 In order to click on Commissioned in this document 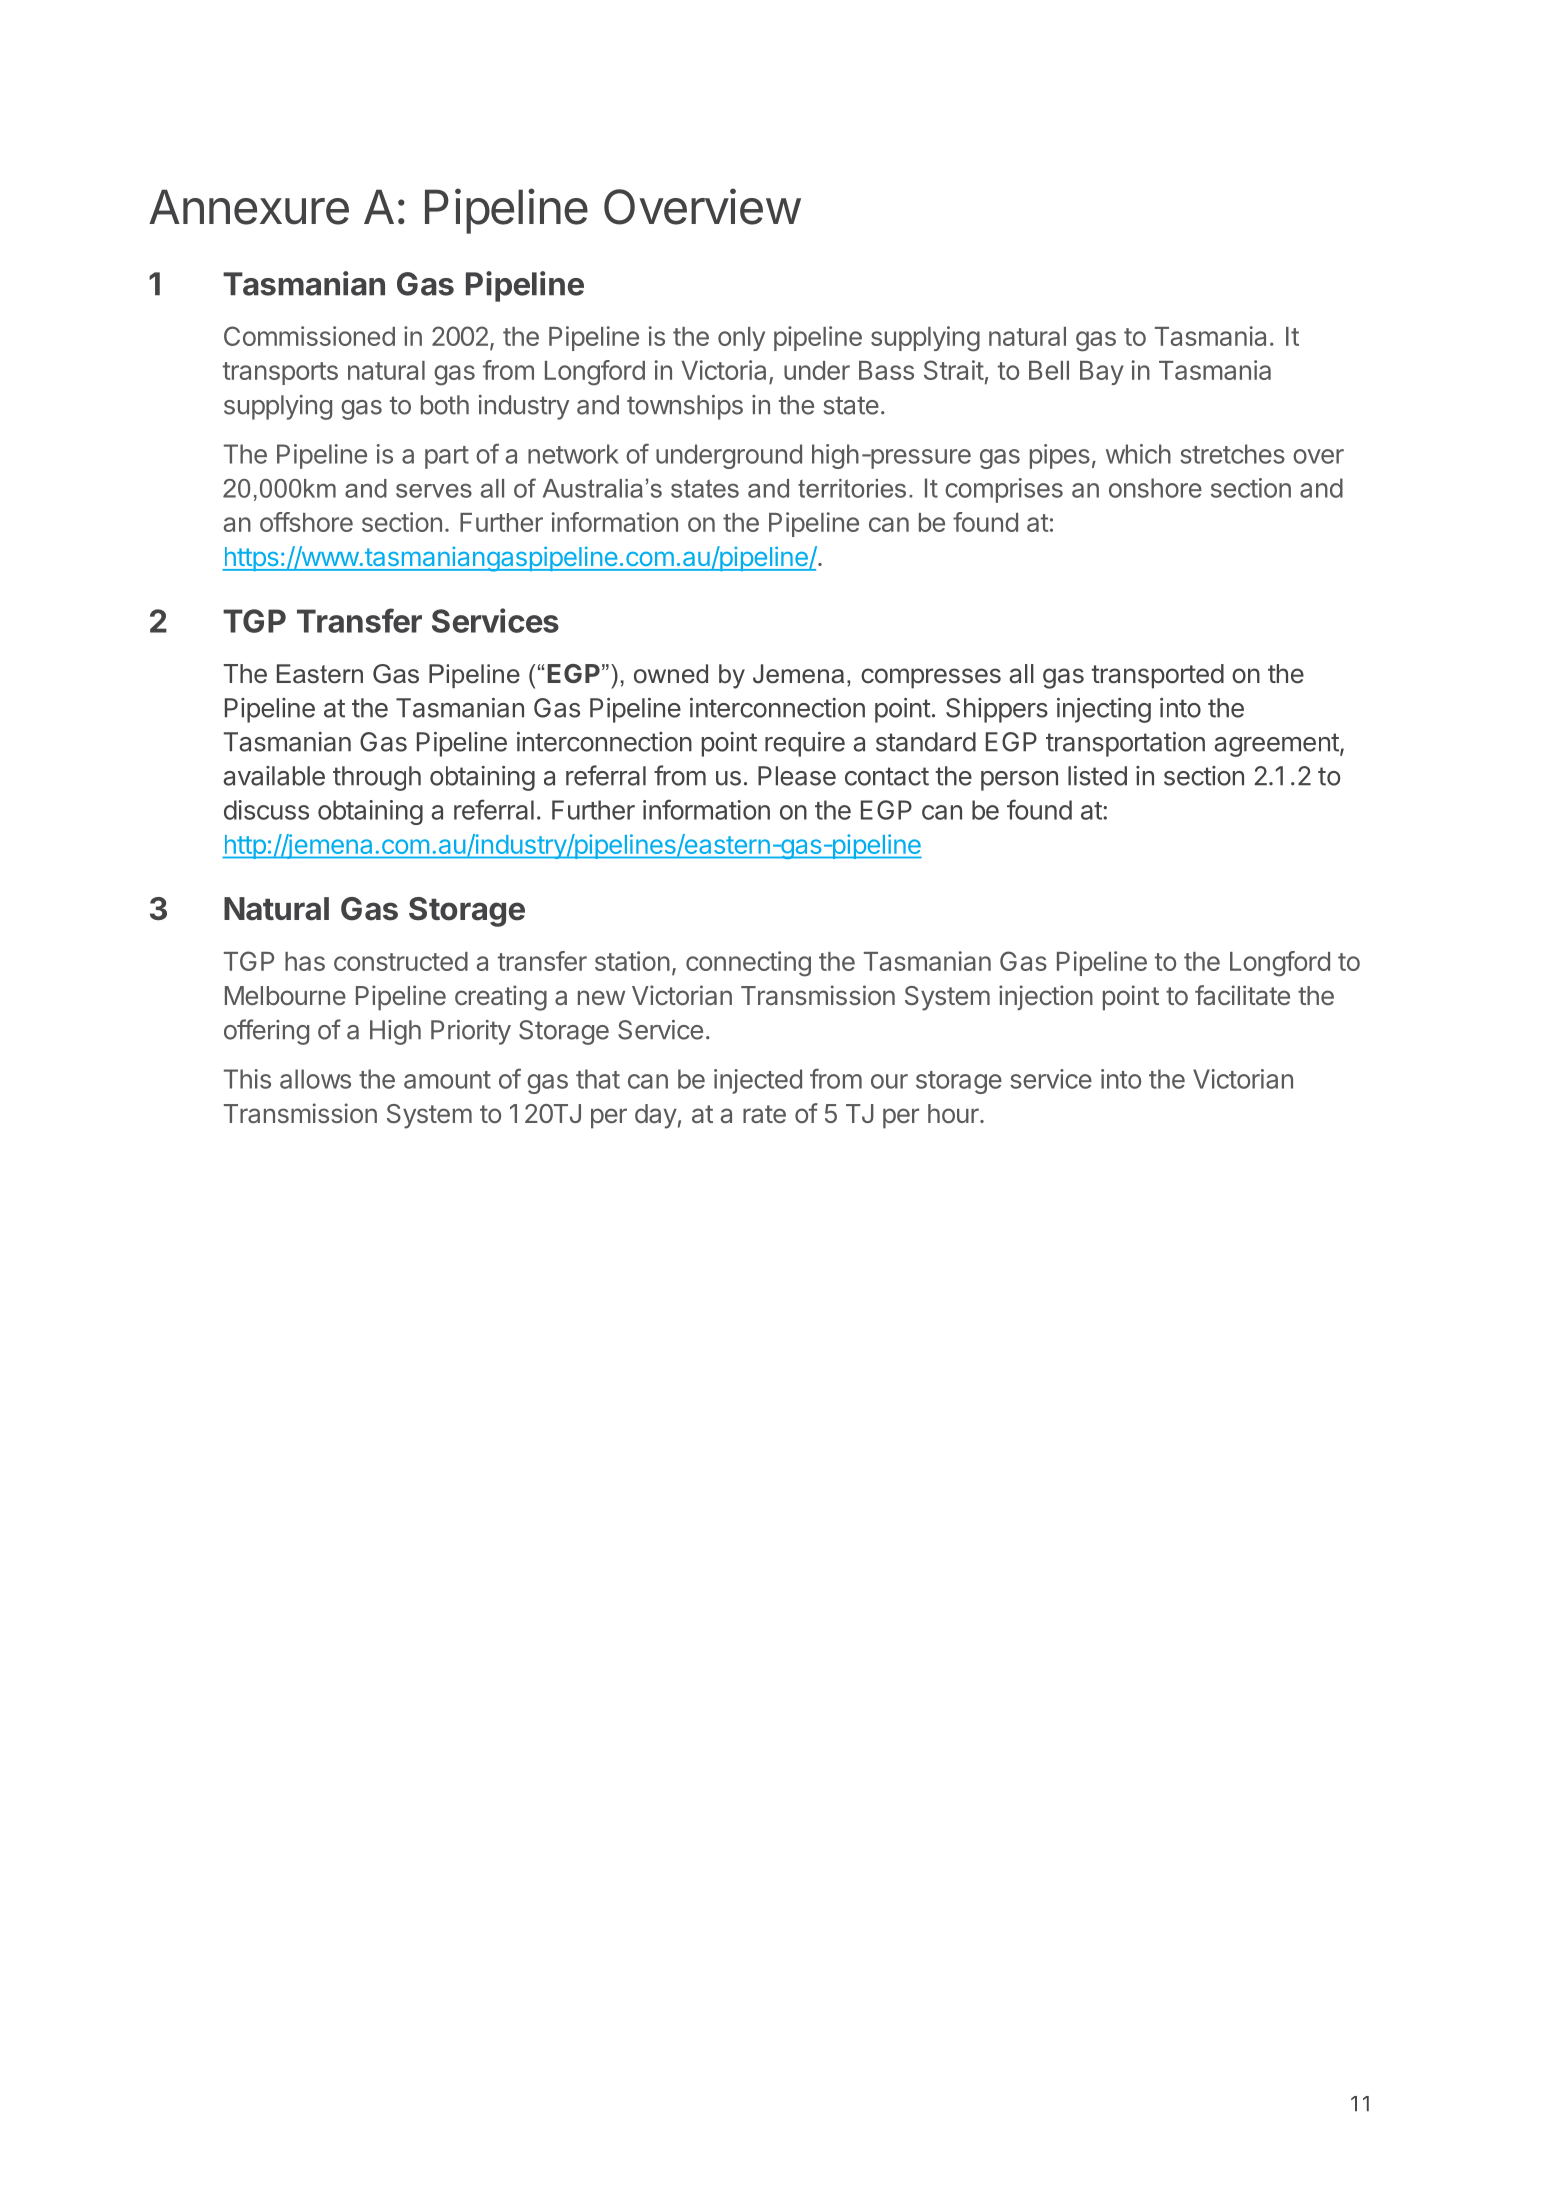, I will do `click(309, 336)`.
